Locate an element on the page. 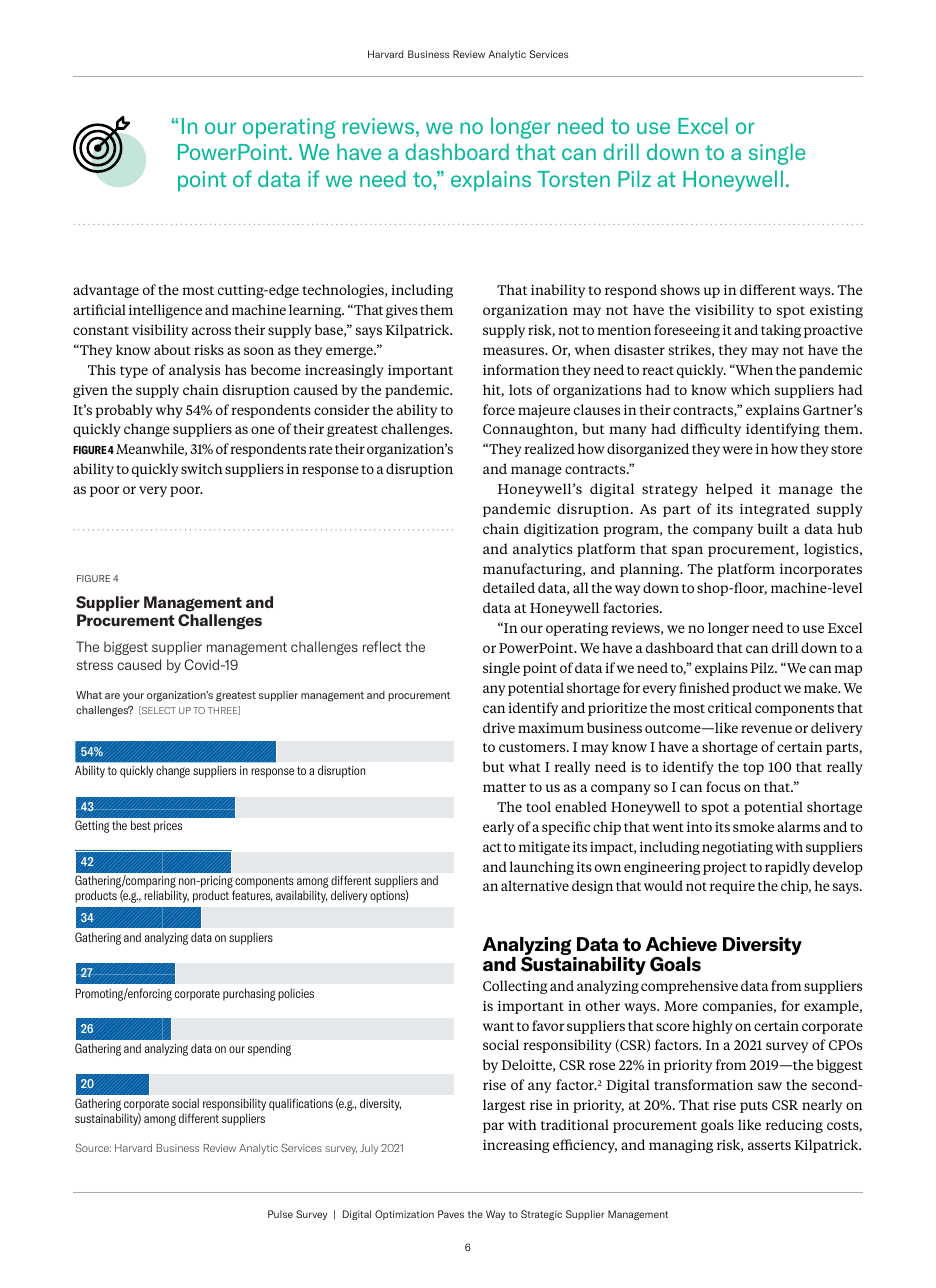  Pulse is located at coordinates (280, 1214).
